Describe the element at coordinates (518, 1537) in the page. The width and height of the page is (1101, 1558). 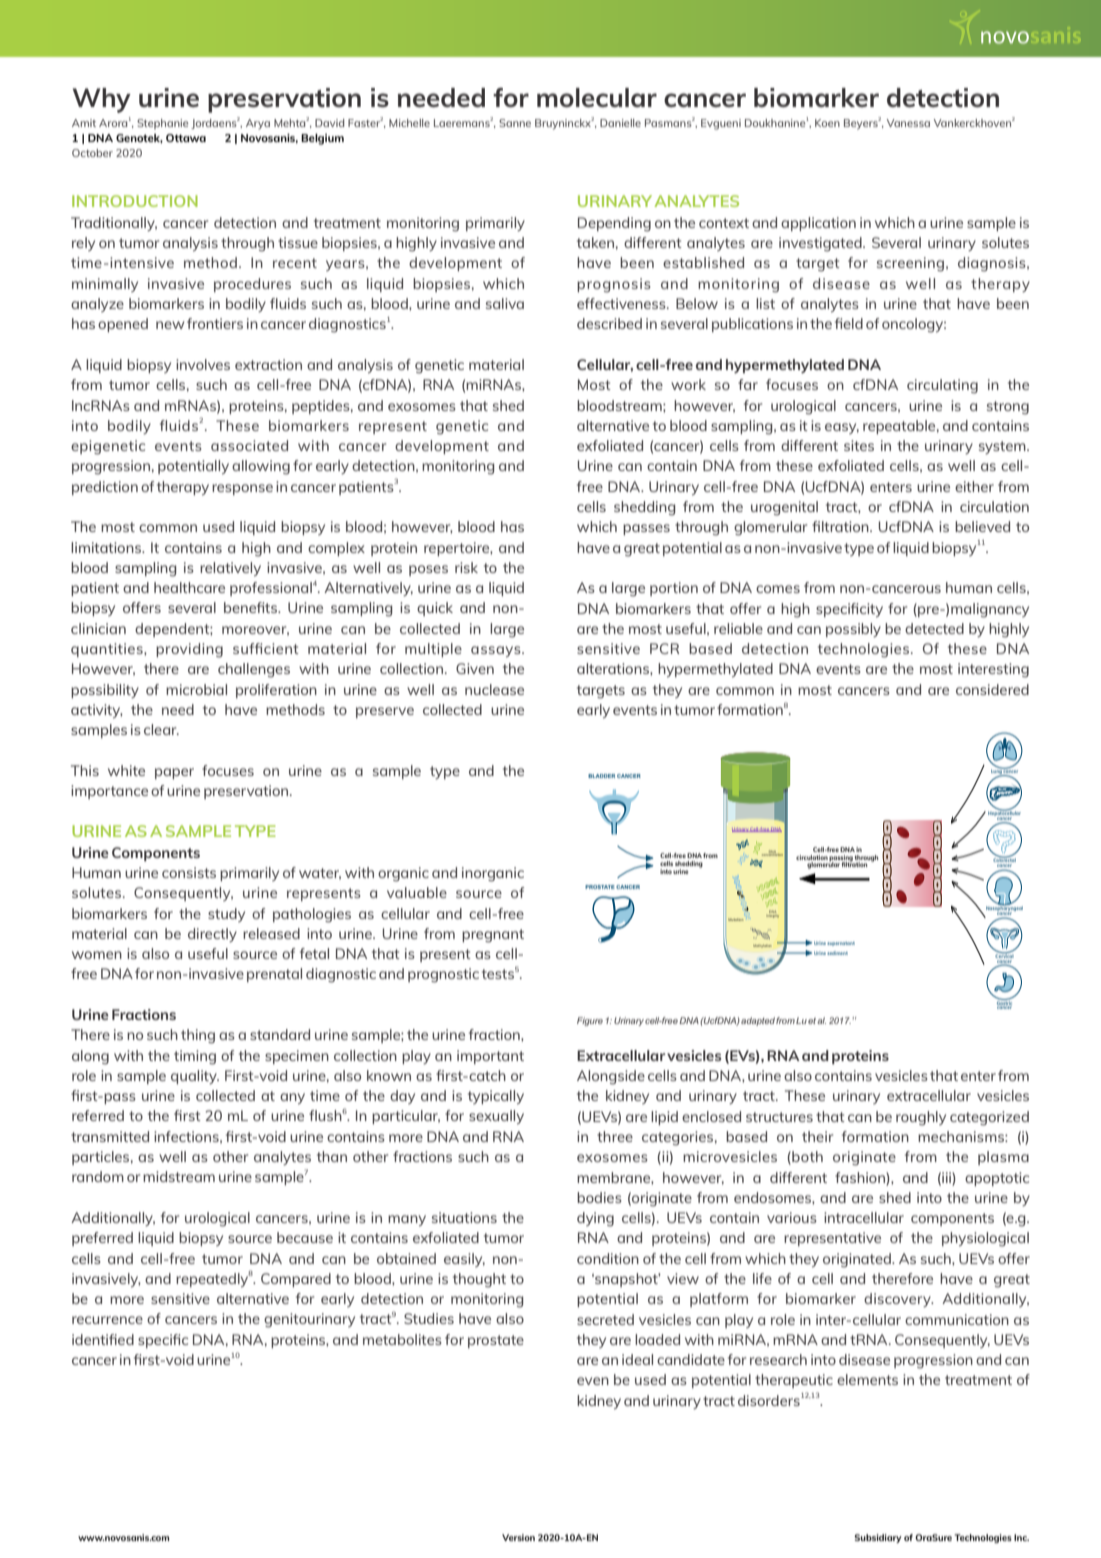
I see `Version` at that location.
